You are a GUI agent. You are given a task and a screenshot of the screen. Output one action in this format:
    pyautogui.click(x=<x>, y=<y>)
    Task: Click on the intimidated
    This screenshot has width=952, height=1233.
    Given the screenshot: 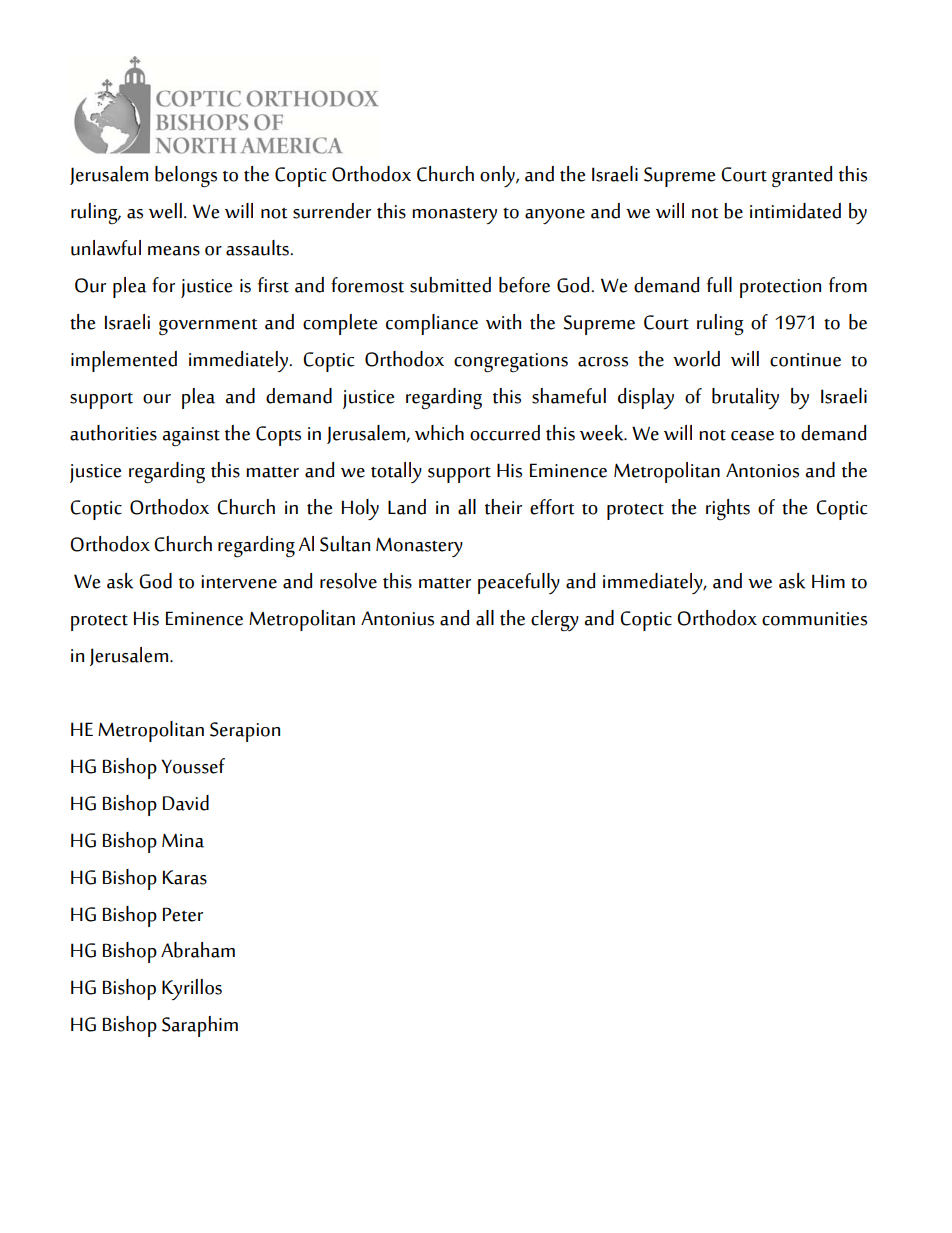 What is the action you would take?
    pyautogui.click(x=795, y=211)
